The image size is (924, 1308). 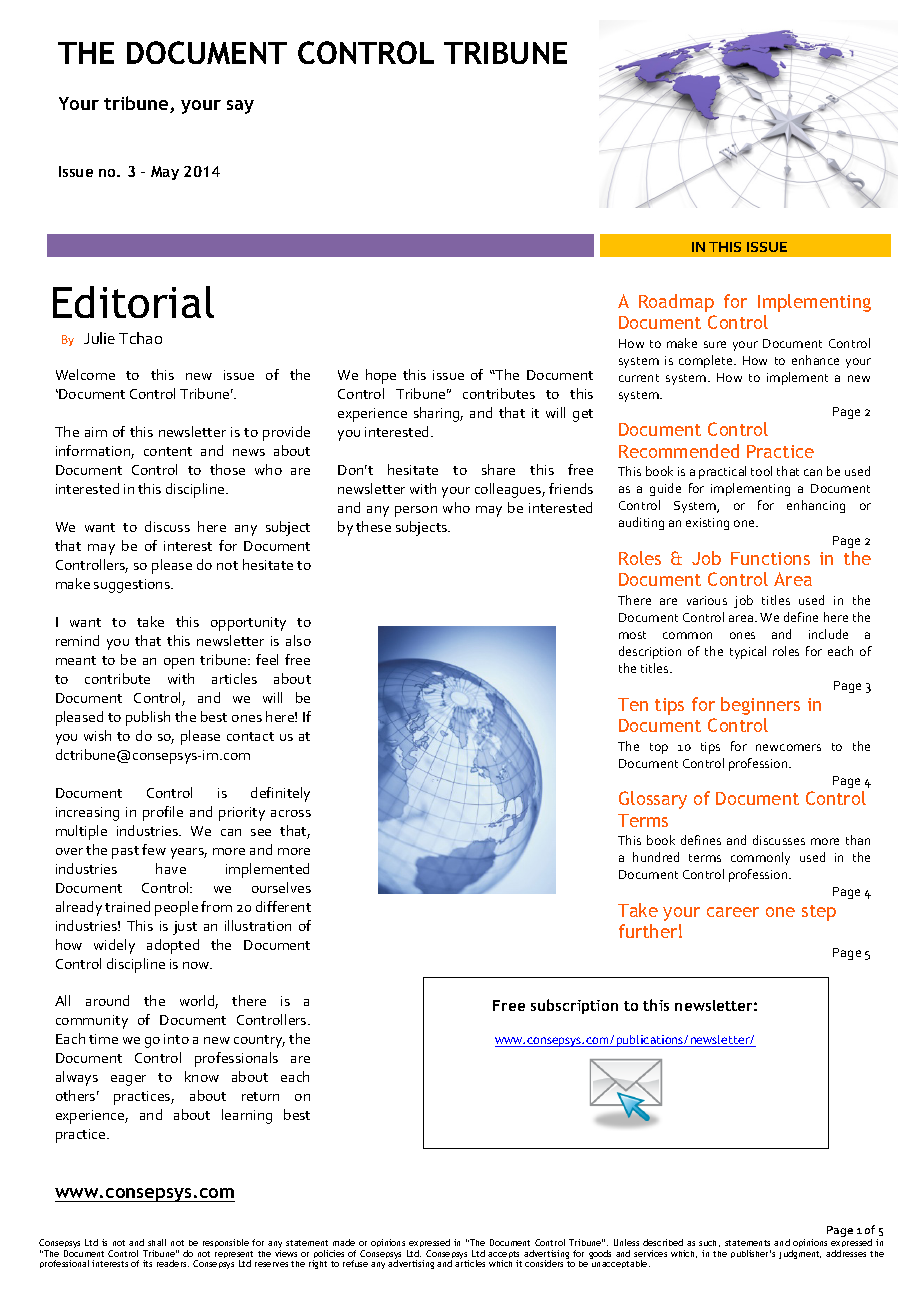 I want to click on ourselves, so click(x=281, y=887).
